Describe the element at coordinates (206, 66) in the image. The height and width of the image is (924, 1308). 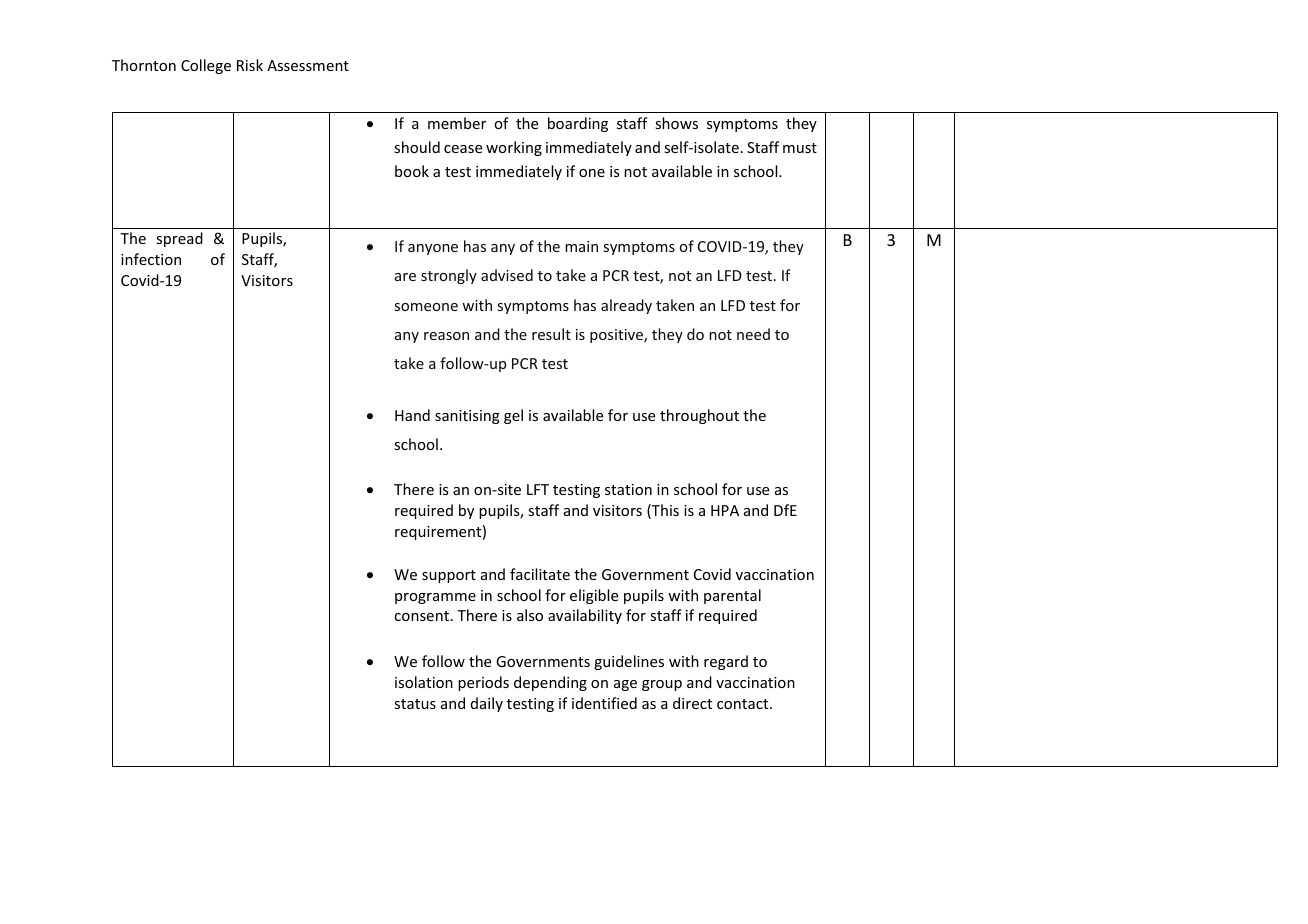
I see `College` at that location.
